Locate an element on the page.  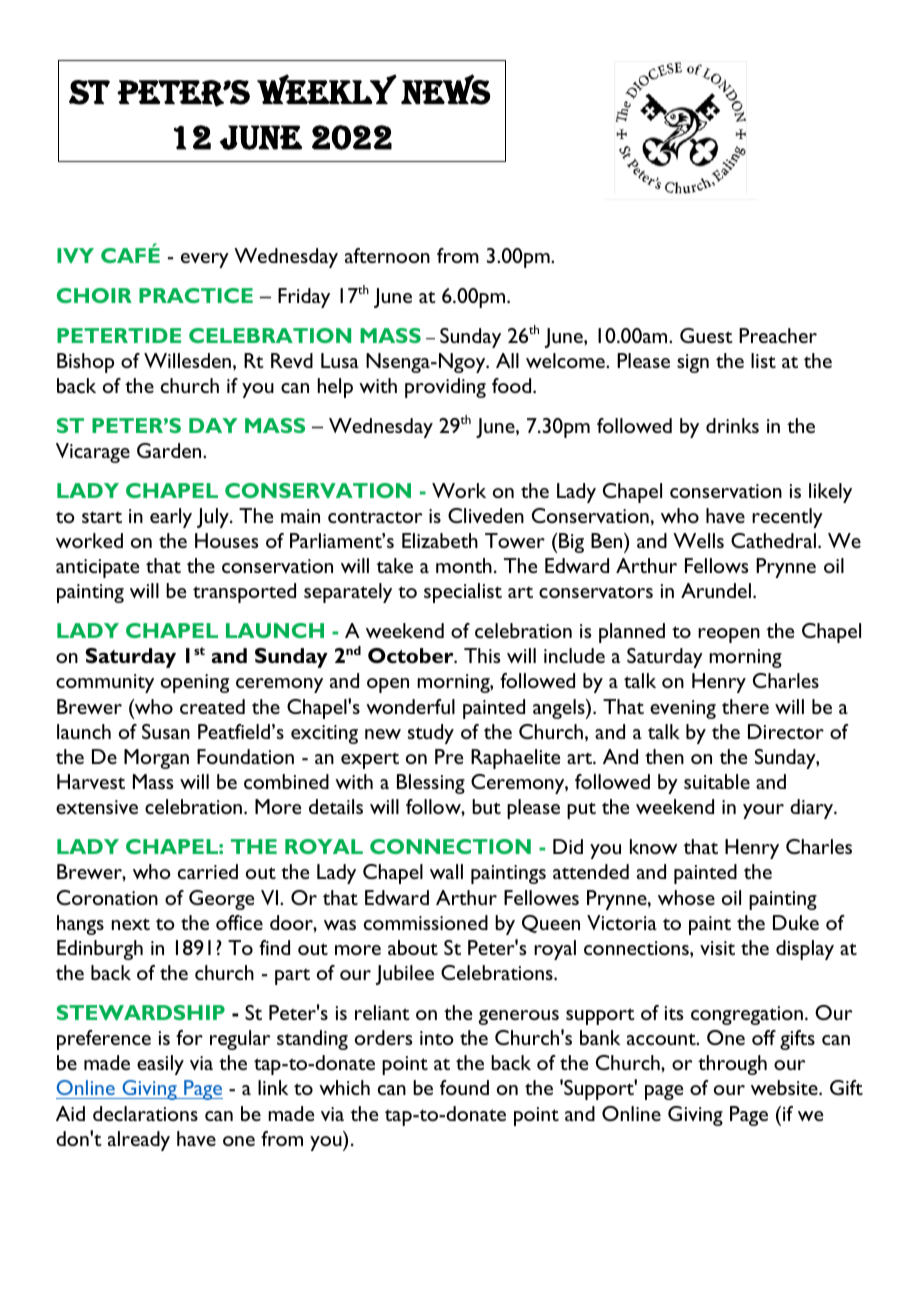
website is located at coordinates (785, 1087).
